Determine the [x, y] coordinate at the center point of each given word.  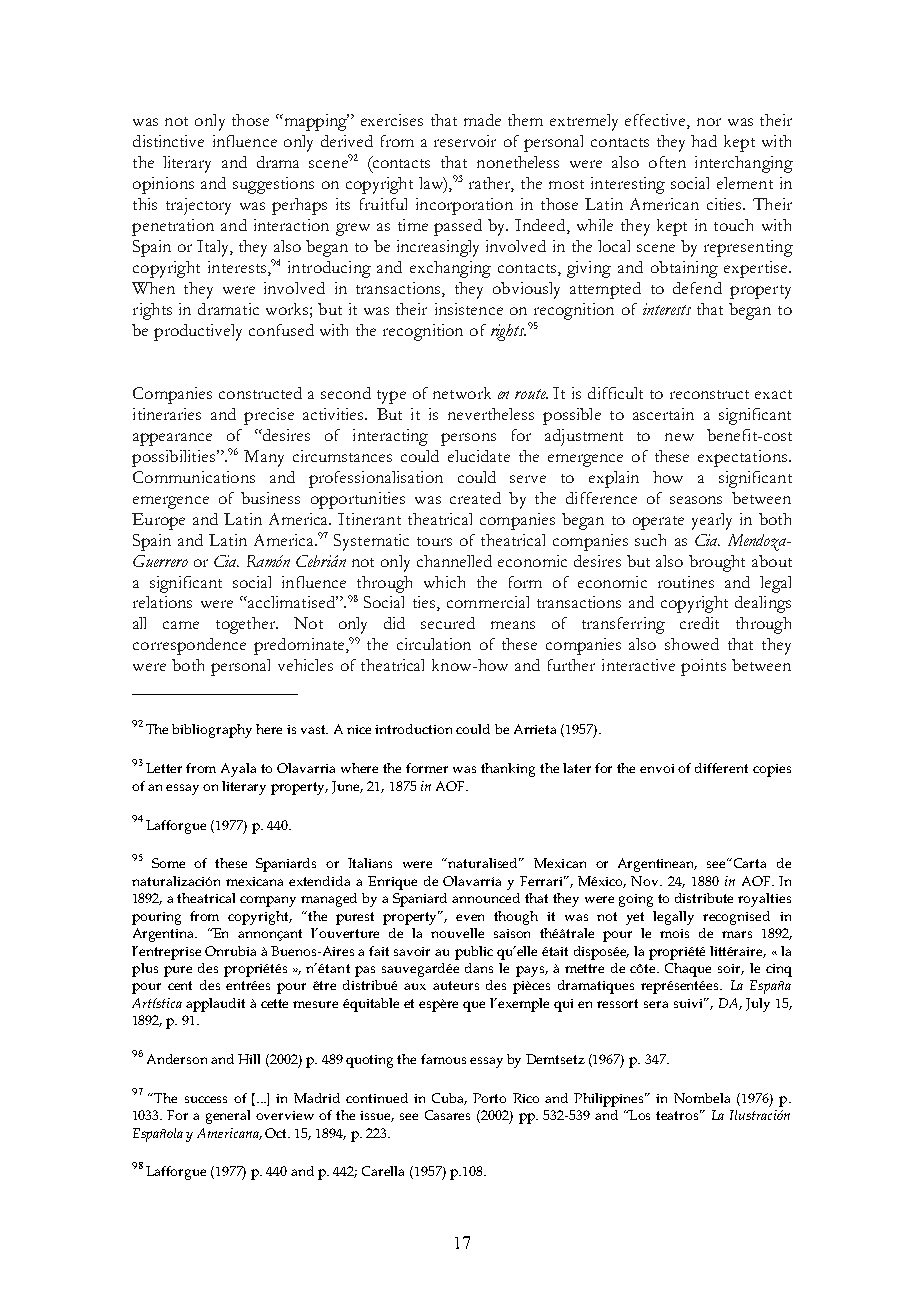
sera [656, 1004]
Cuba [449, 1099]
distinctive [168, 141]
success [206, 1099]
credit [699, 623]
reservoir [465, 141]
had [704, 141]
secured [448, 623]
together [246, 625]
